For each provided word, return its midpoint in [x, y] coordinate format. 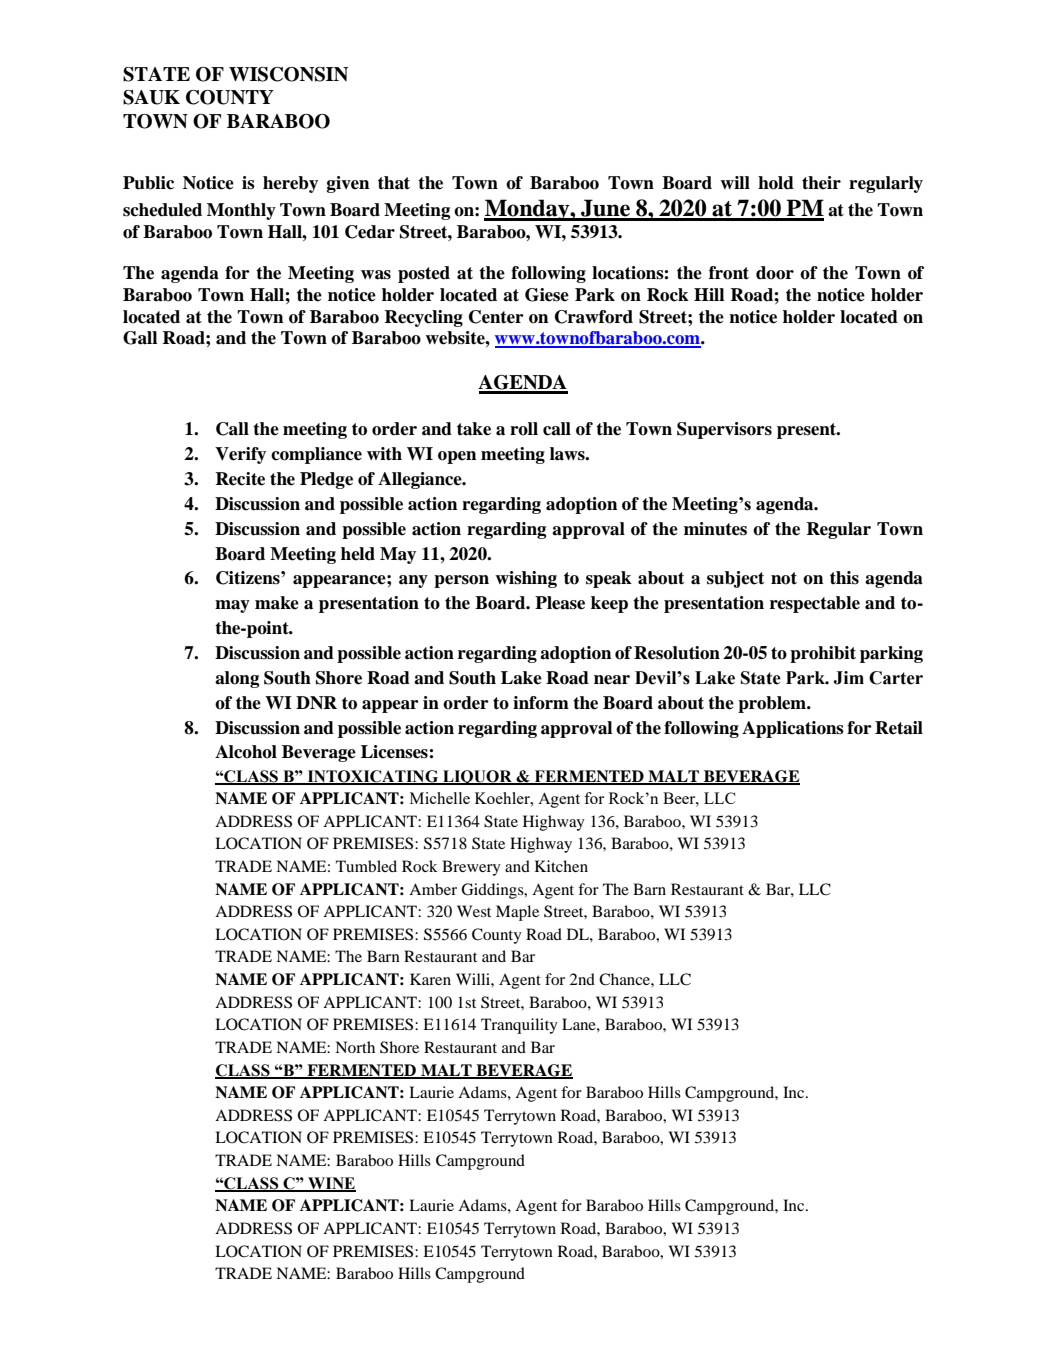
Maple [517, 913]
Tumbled [366, 866]
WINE [331, 1184]
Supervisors [724, 430]
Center [496, 317]
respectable [815, 604]
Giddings [493, 891]
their [821, 183]
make [277, 603]
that [394, 183]
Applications [793, 729]
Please [560, 603]
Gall [140, 338]
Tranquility [519, 1026]
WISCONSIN [288, 74]
